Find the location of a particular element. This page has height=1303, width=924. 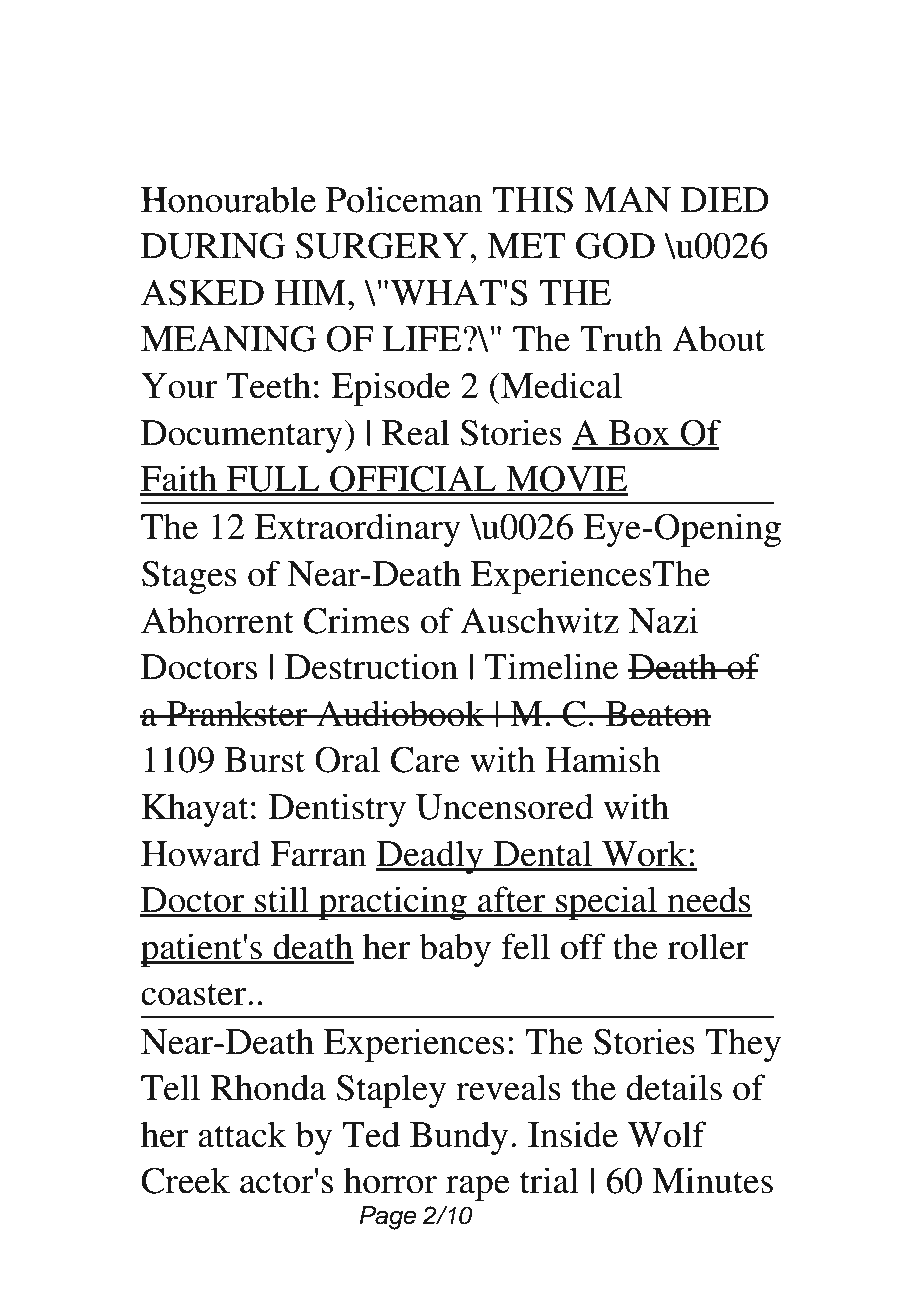

Timeline is located at coordinates (551, 666).
